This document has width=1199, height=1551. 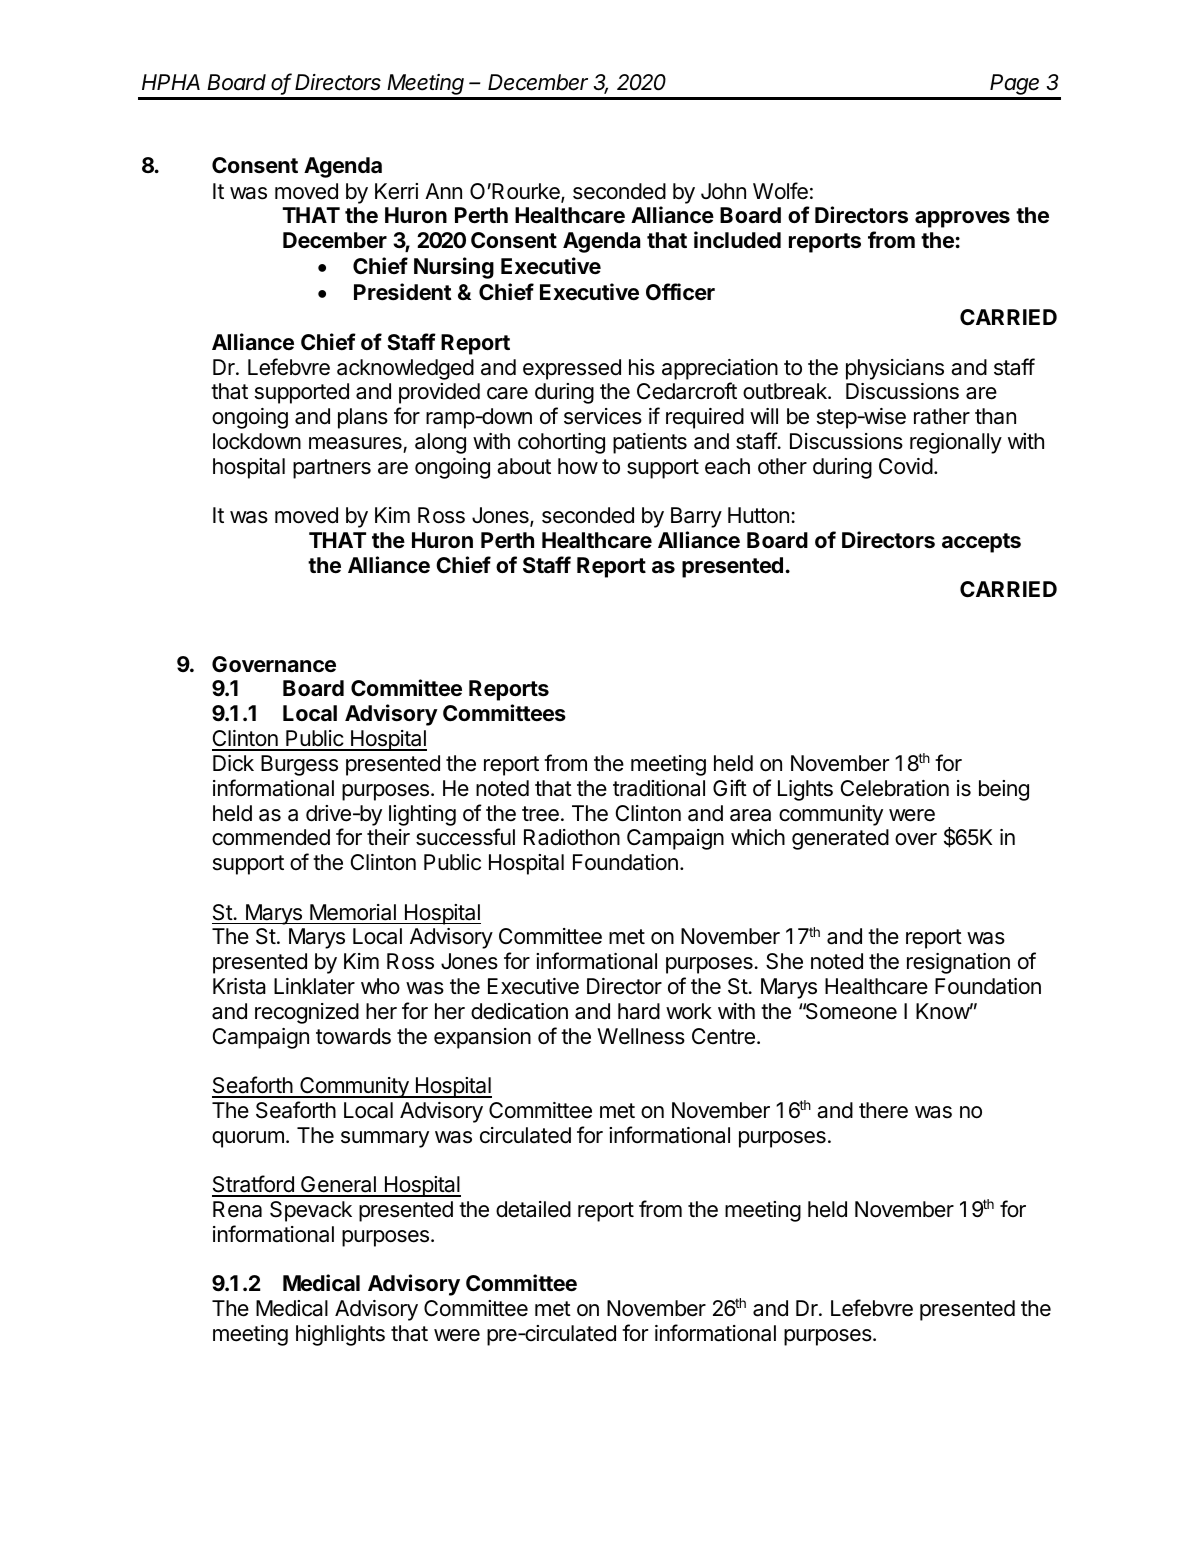 I want to click on approves, so click(x=962, y=219).
